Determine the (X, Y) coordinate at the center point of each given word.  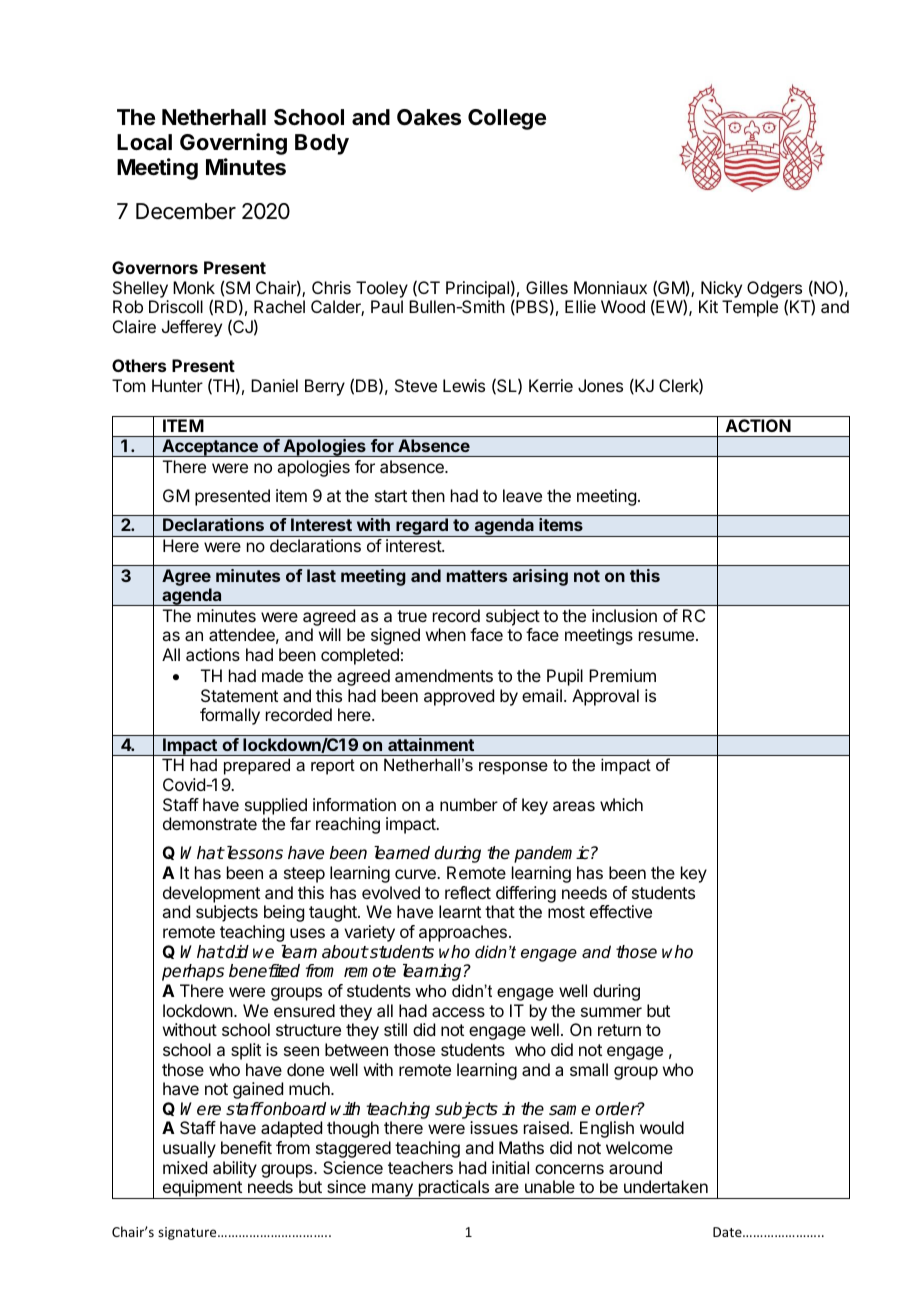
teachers (420, 1167)
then (428, 495)
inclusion (624, 615)
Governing (233, 144)
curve (416, 874)
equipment (202, 1189)
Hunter (177, 385)
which (621, 804)
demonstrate (210, 823)
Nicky (721, 289)
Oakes (429, 117)
